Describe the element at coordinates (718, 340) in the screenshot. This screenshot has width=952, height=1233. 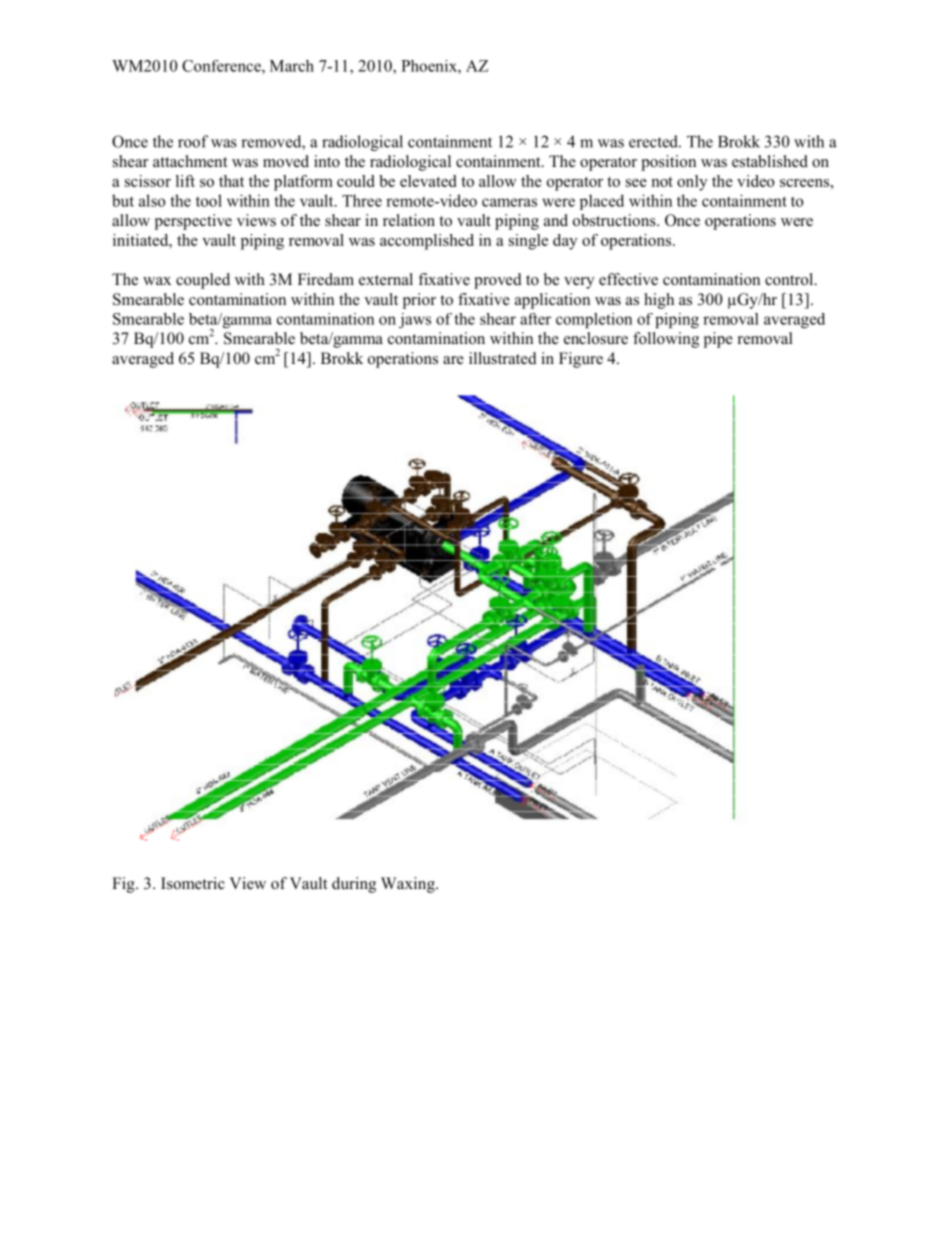
I see `pipe` at that location.
